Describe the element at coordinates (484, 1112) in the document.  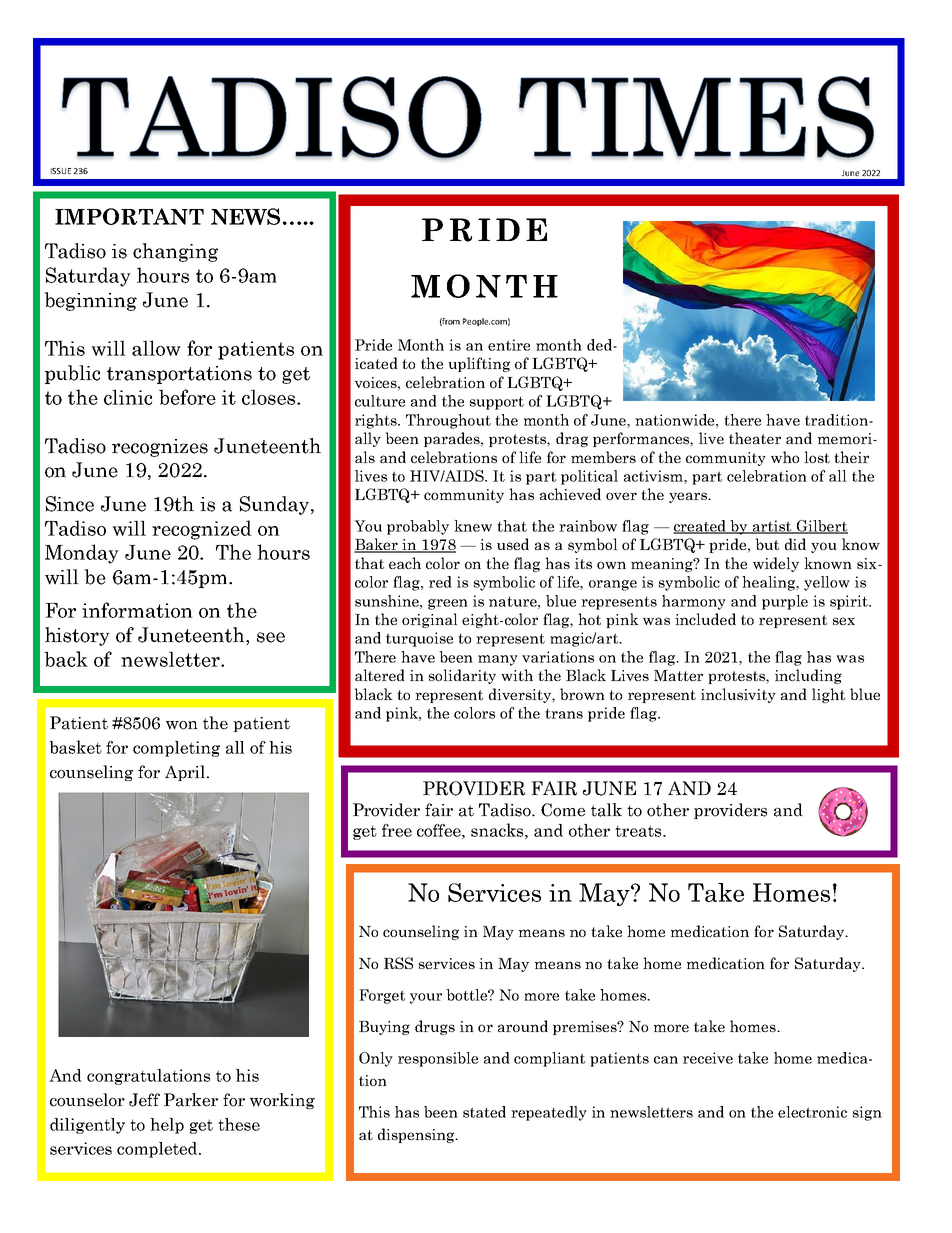
I see `stated` at that location.
